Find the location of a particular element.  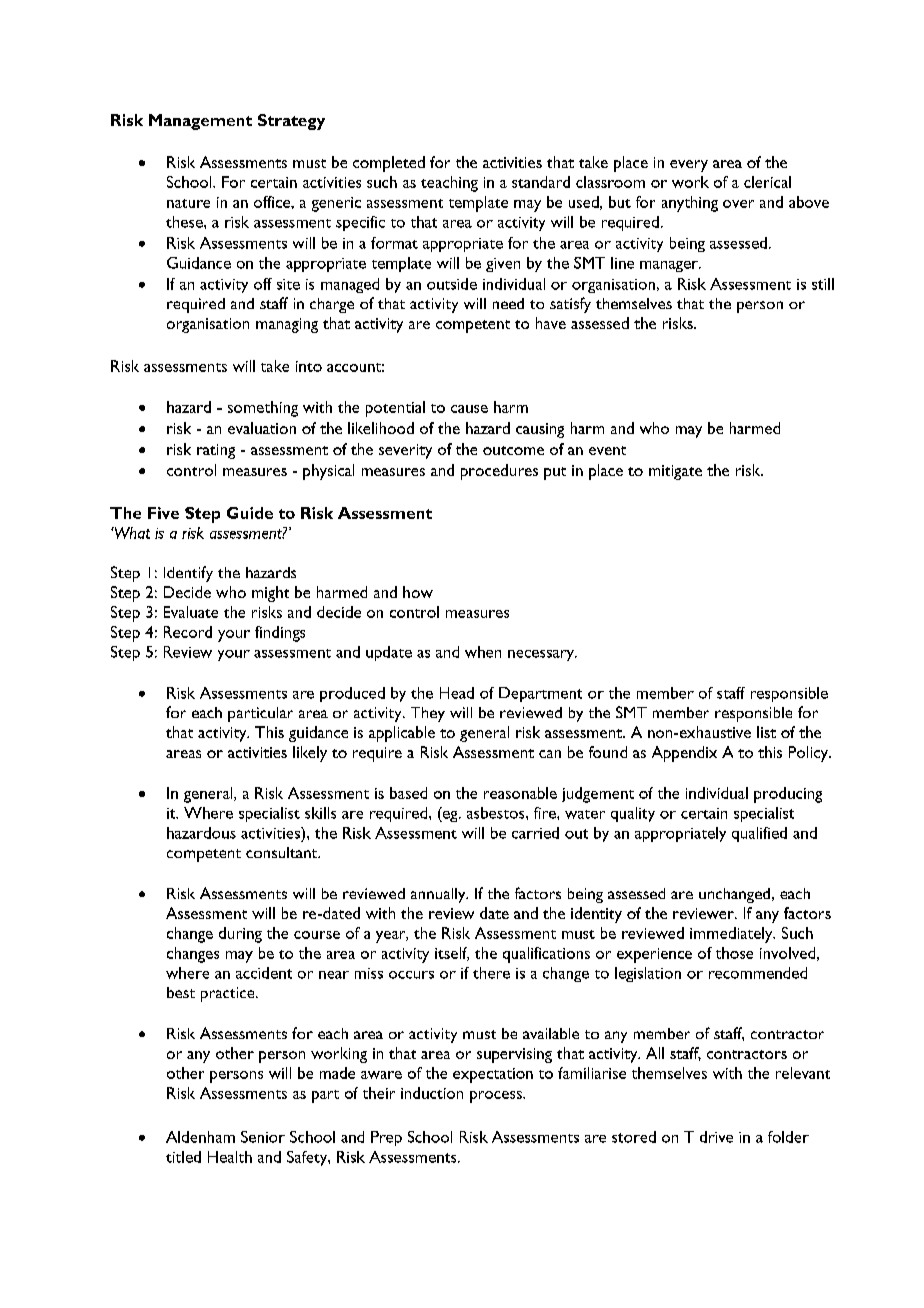

standard is located at coordinates (541, 182).
